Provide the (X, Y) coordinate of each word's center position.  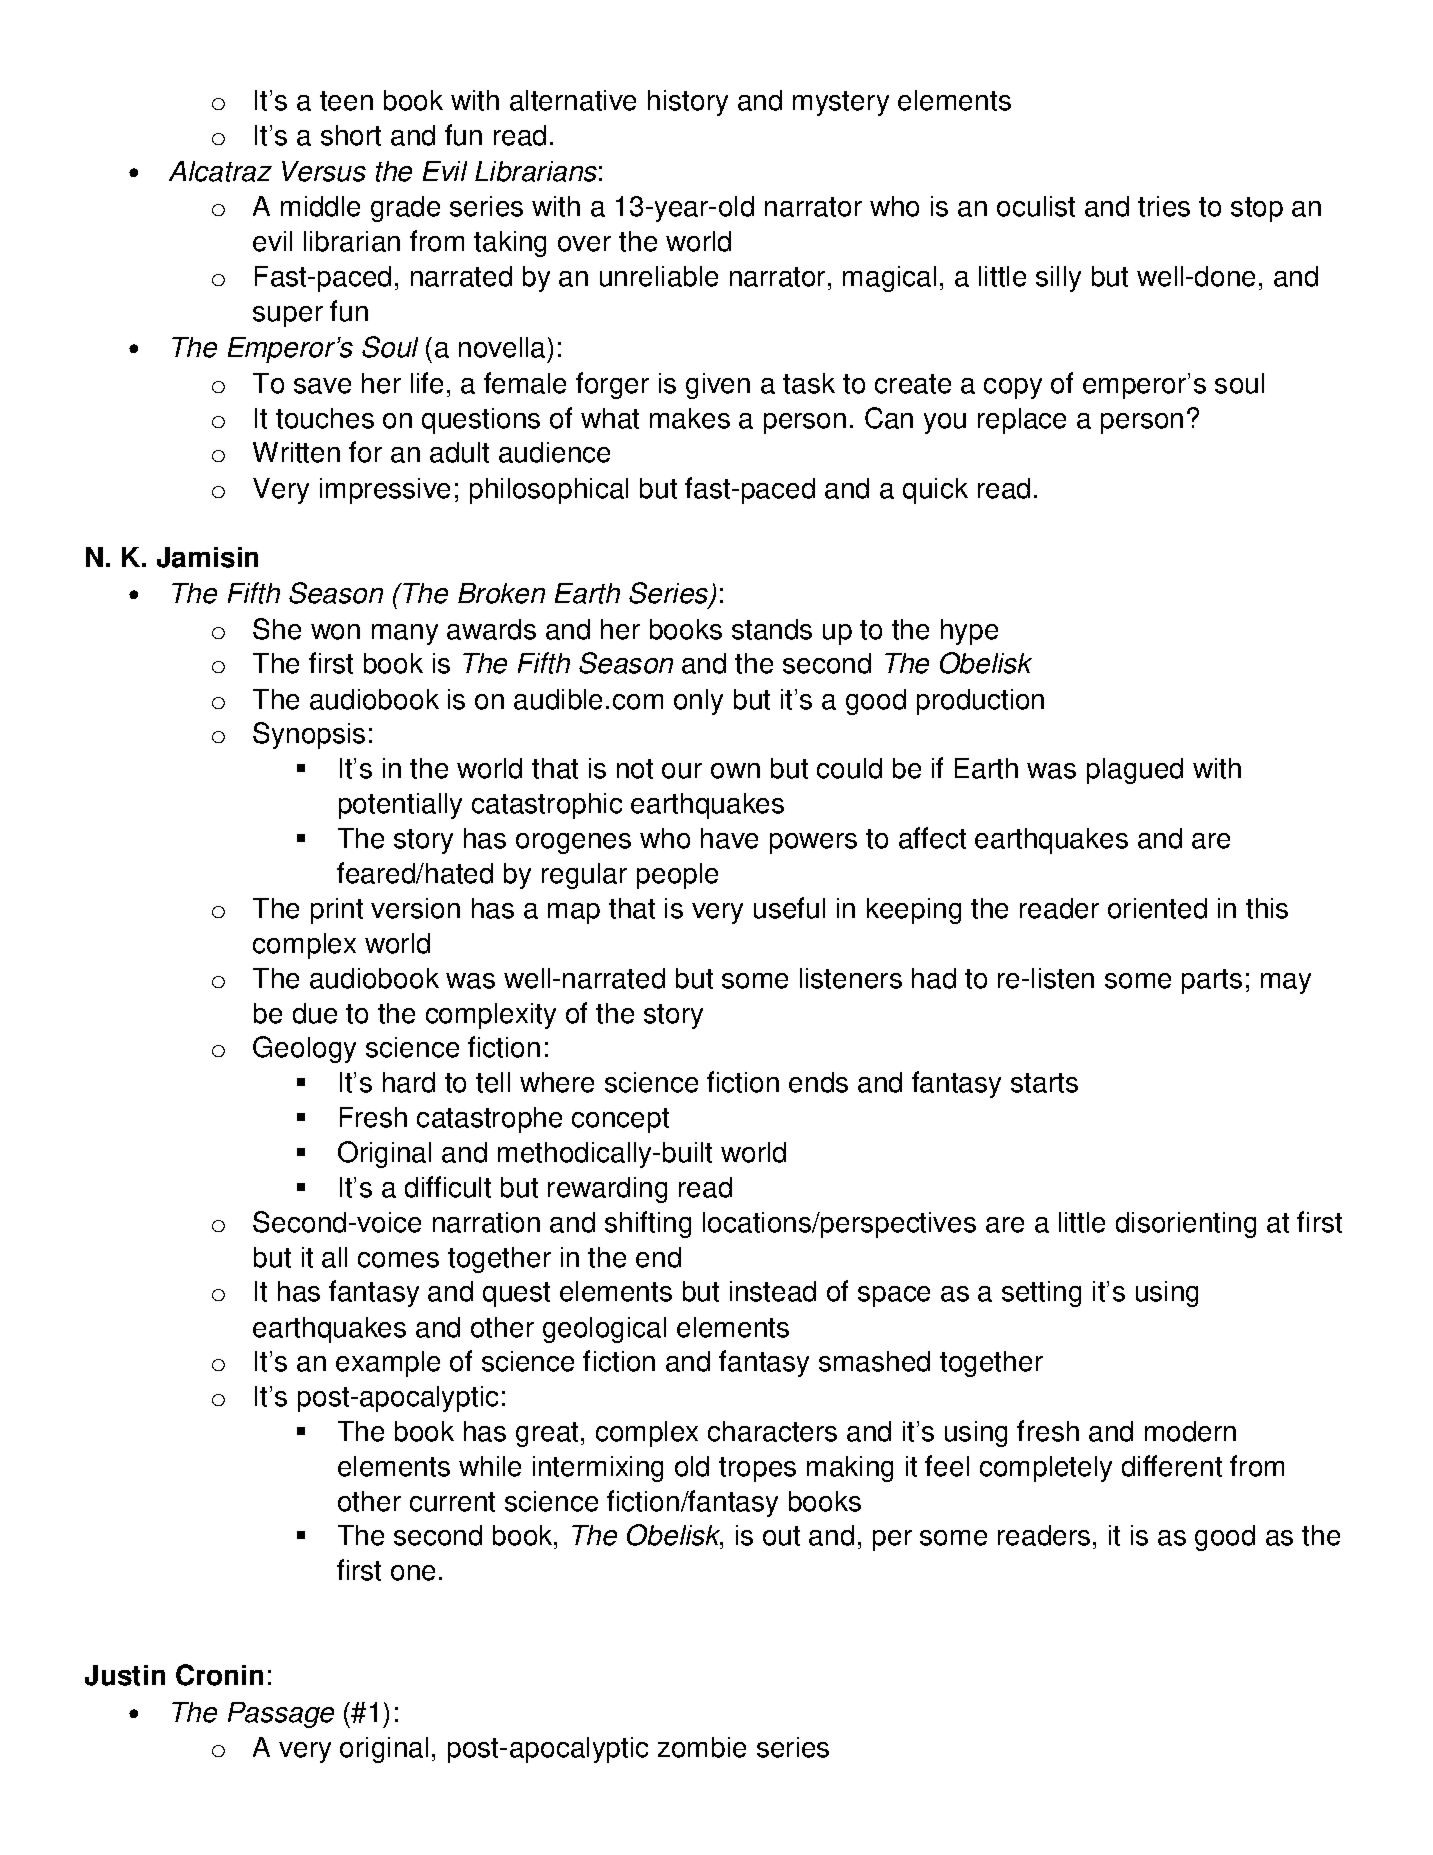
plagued (1135, 771)
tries (1164, 206)
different (1172, 1466)
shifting (648, 1224)
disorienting (1186, 1225)
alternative (573, 100)
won (335, 632)
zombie (702, 1747)
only (698, 702)
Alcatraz (220, 171)
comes (398, 1260)
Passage (281, 1715)
